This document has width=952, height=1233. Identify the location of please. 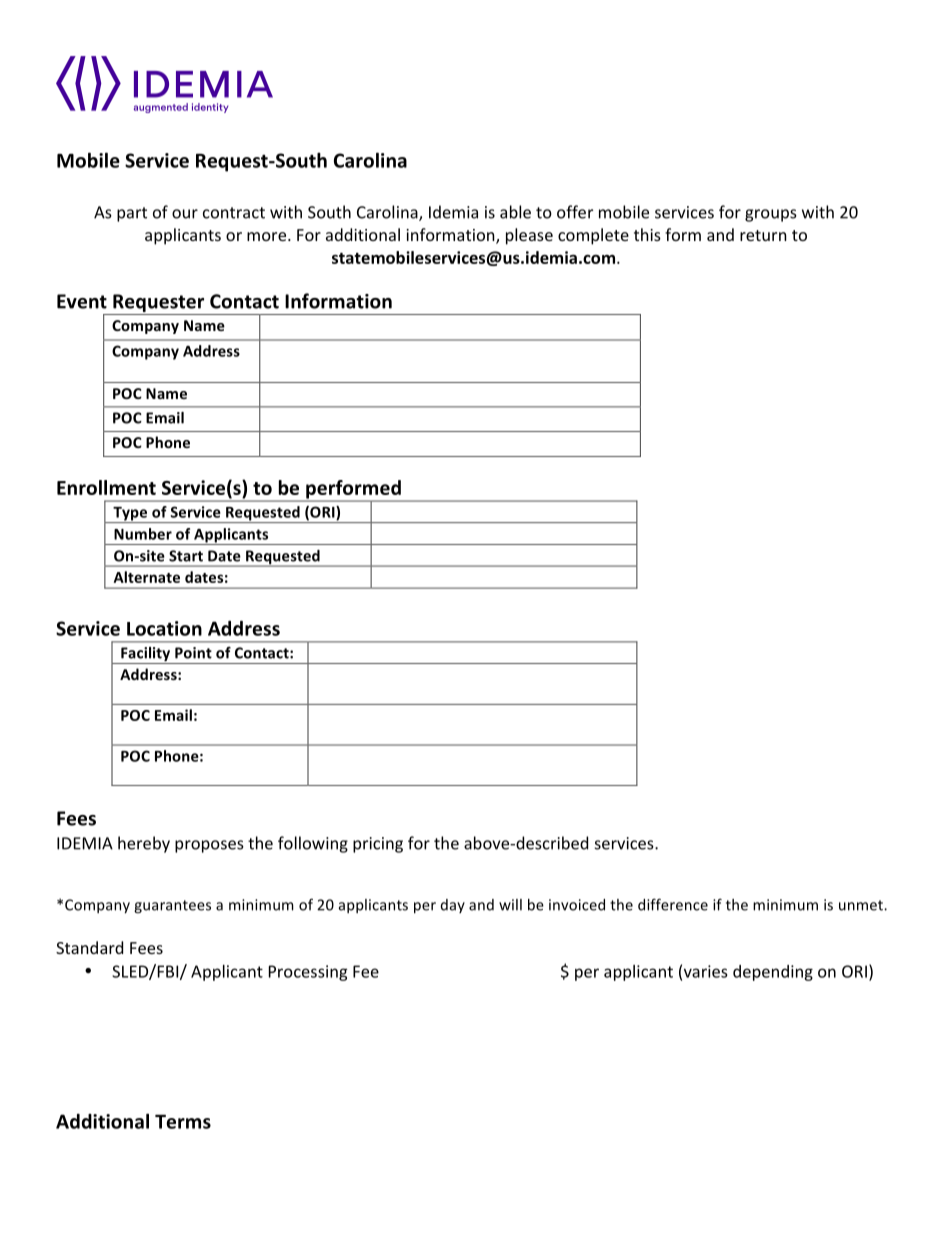
(529, 236).
